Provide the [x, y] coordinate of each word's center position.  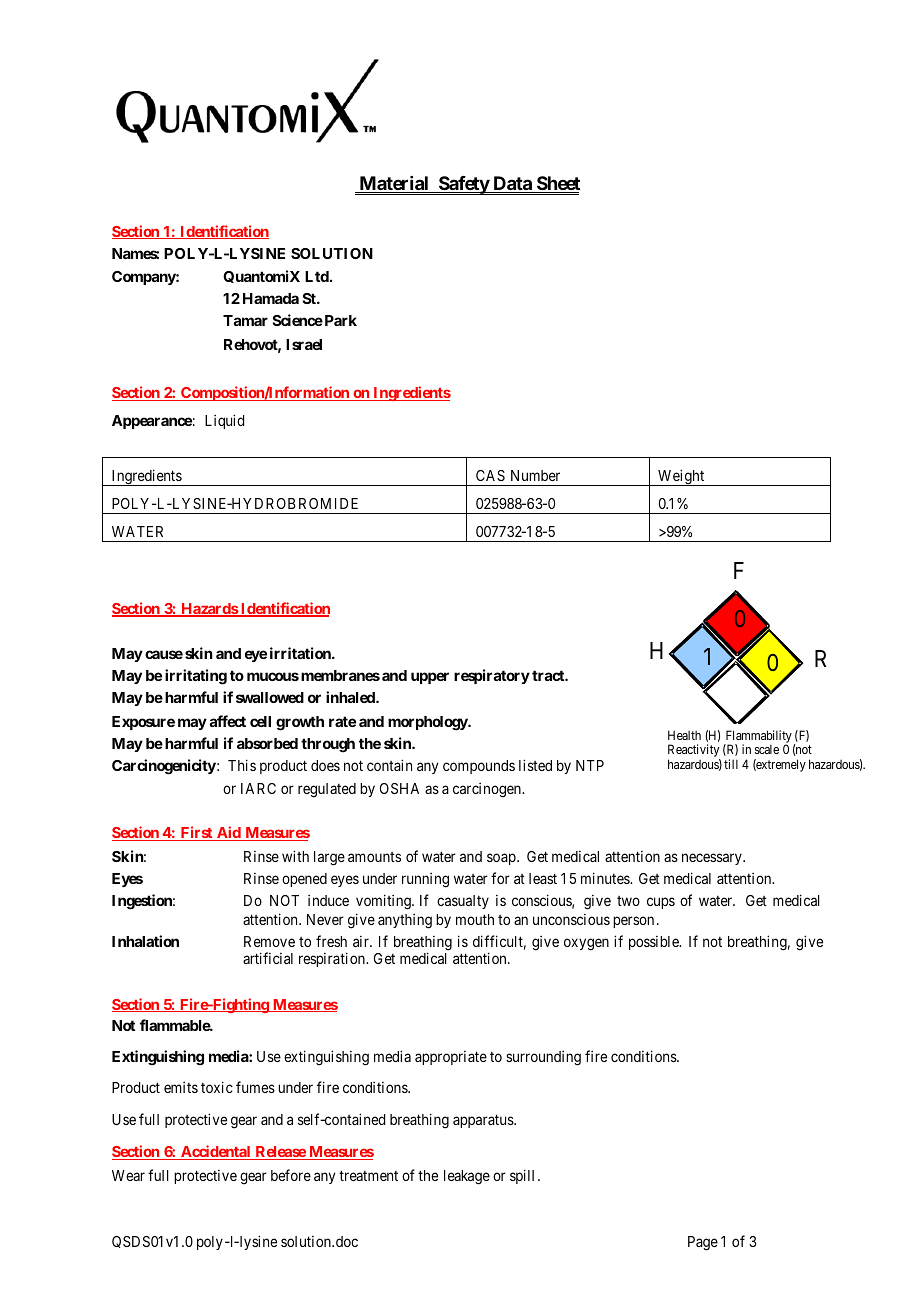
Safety [464, 185]
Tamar [245, 320]
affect [228, 721]
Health [684, 735]
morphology [428, 723]
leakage [467, 1177]
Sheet [557, 184]
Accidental [216, 1152]
